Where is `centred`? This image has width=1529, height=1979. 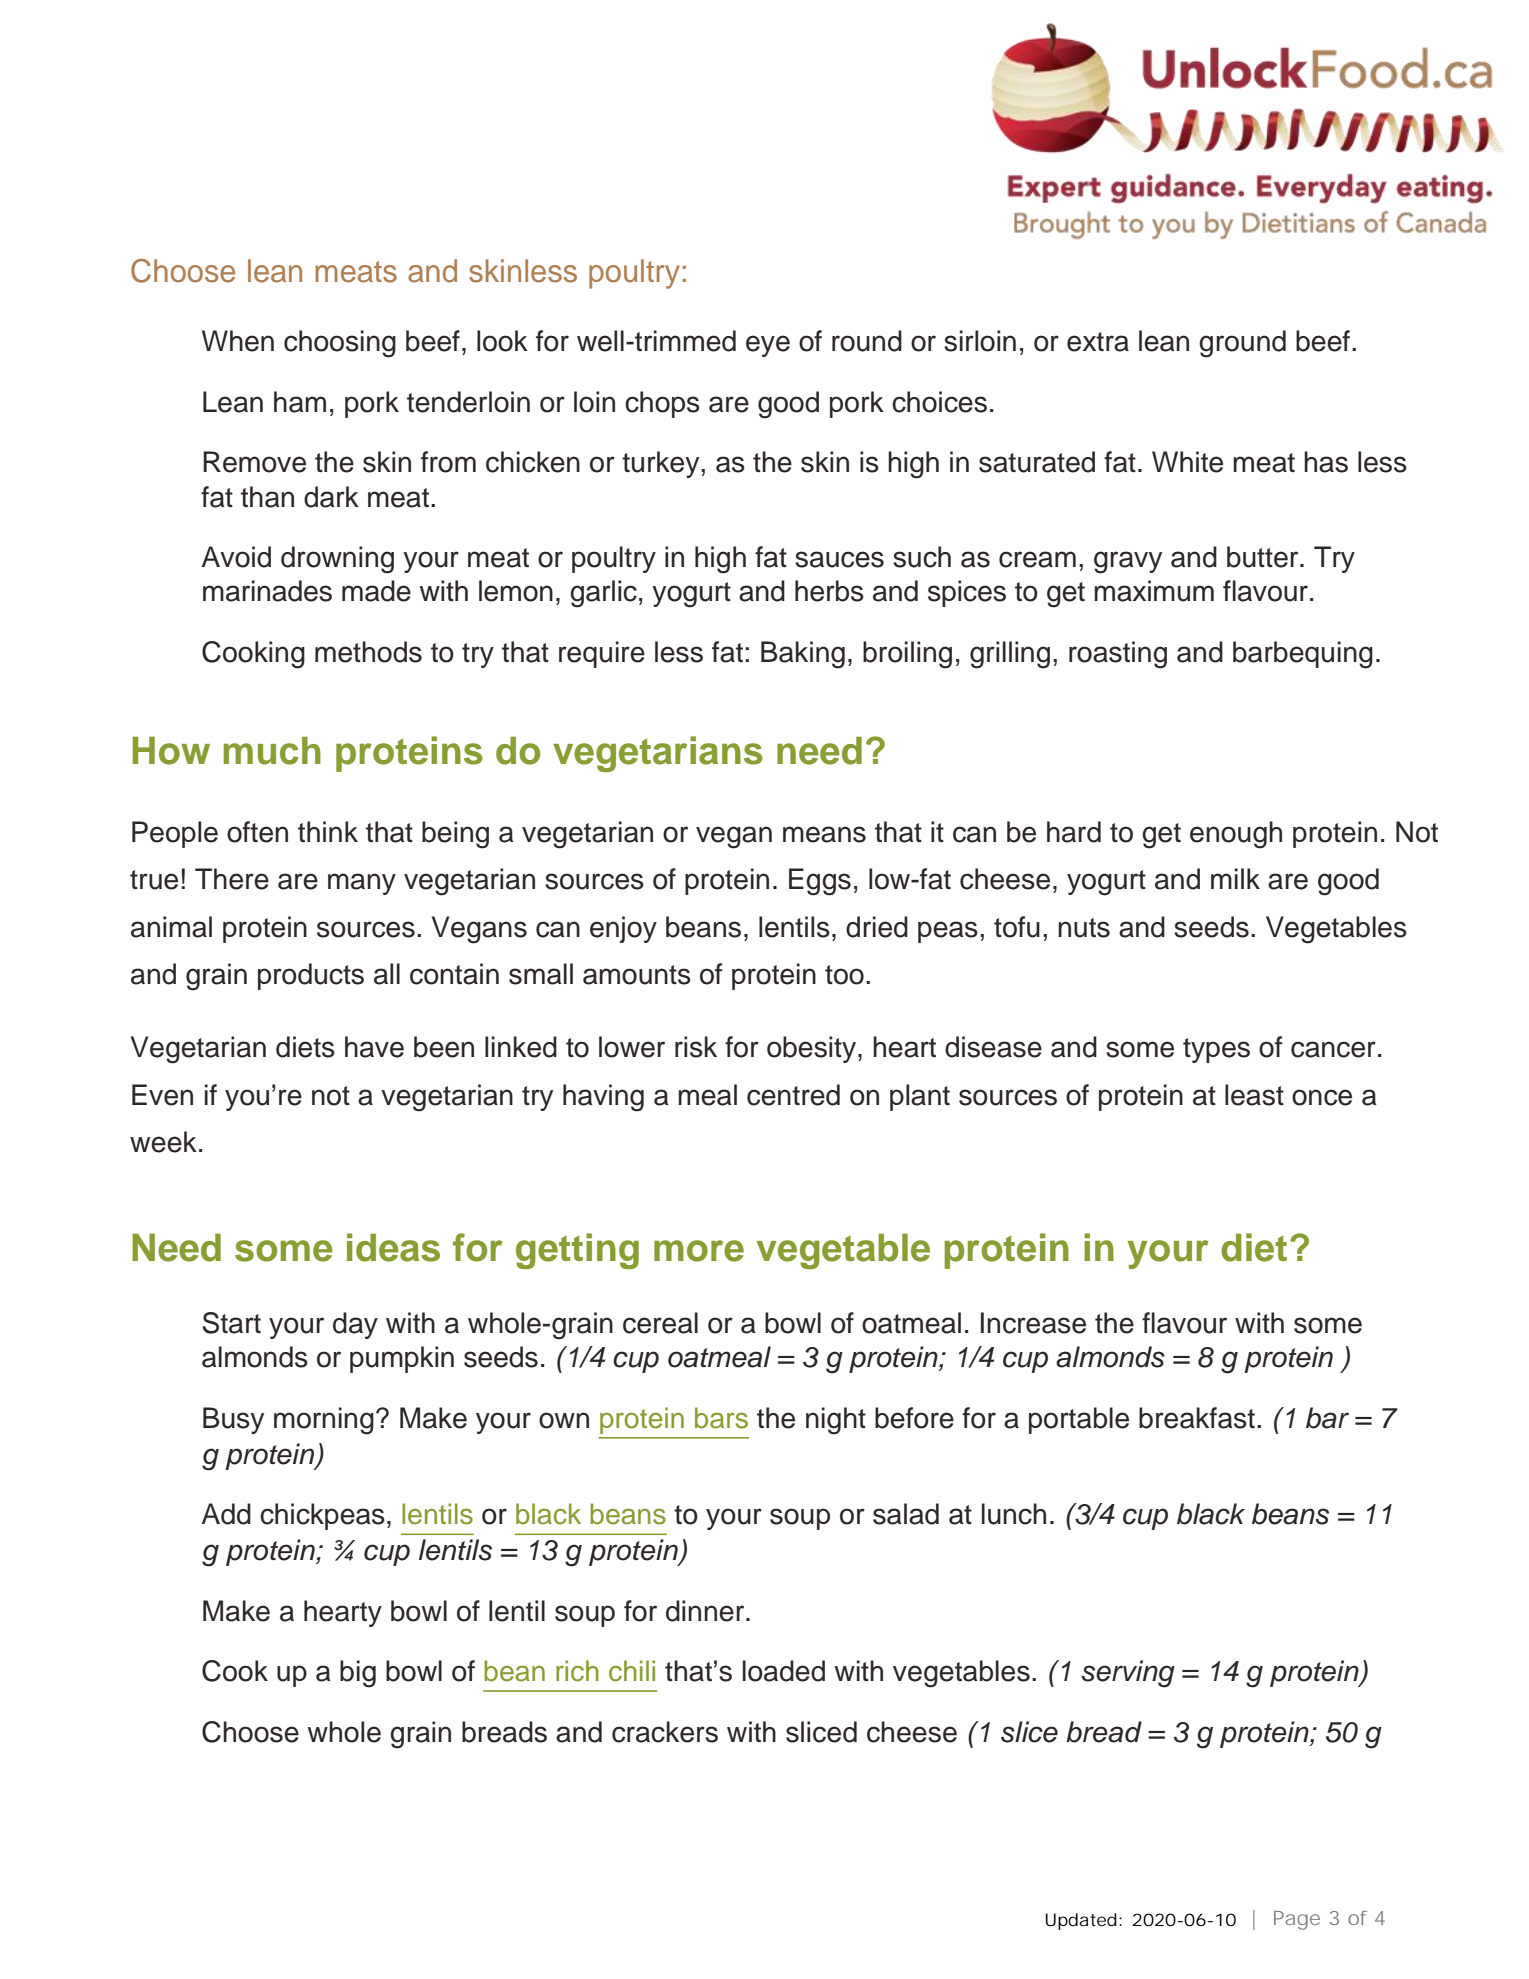
centred is located at coordinates (793, 1095).
